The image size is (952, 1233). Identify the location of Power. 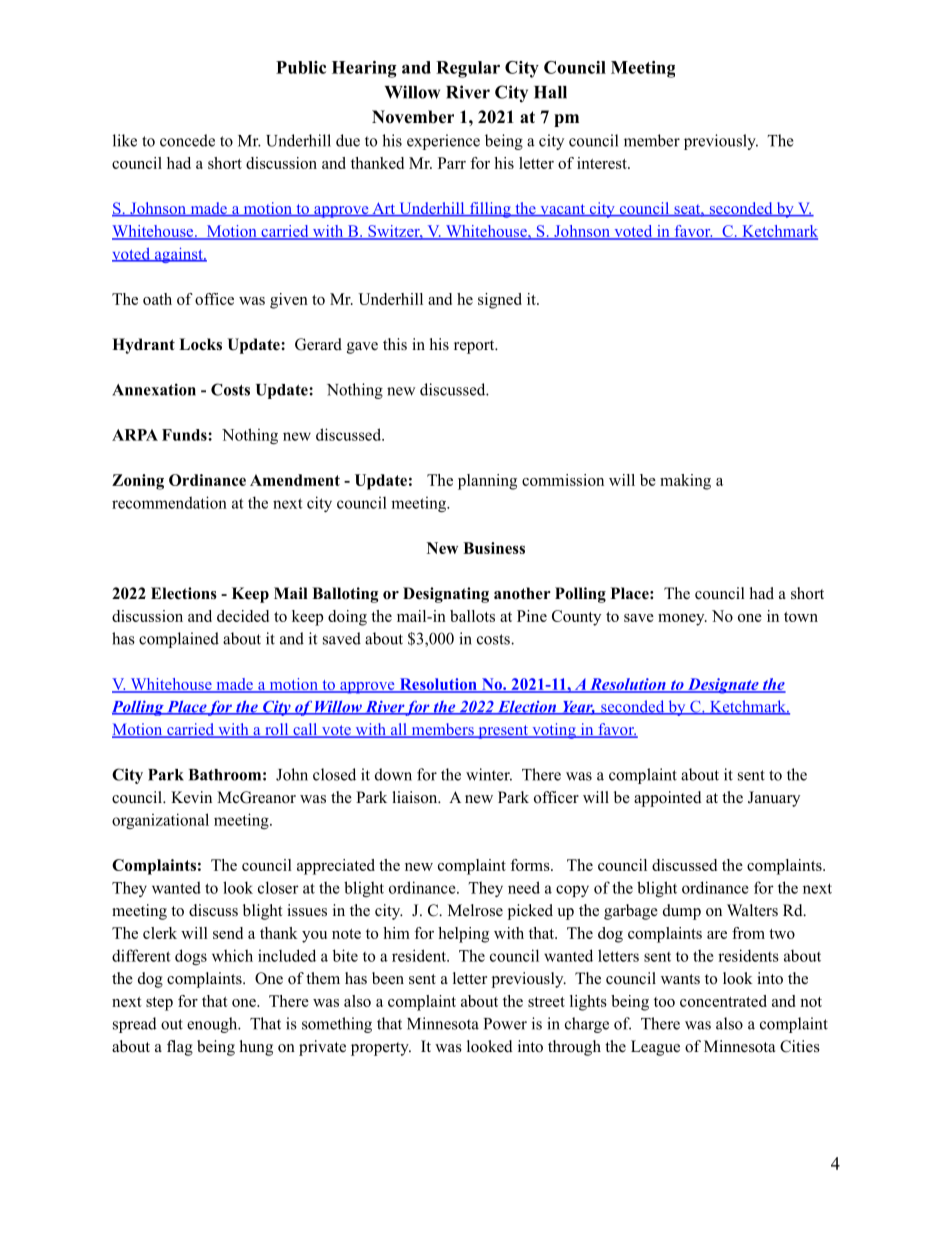
(505, 1024).
